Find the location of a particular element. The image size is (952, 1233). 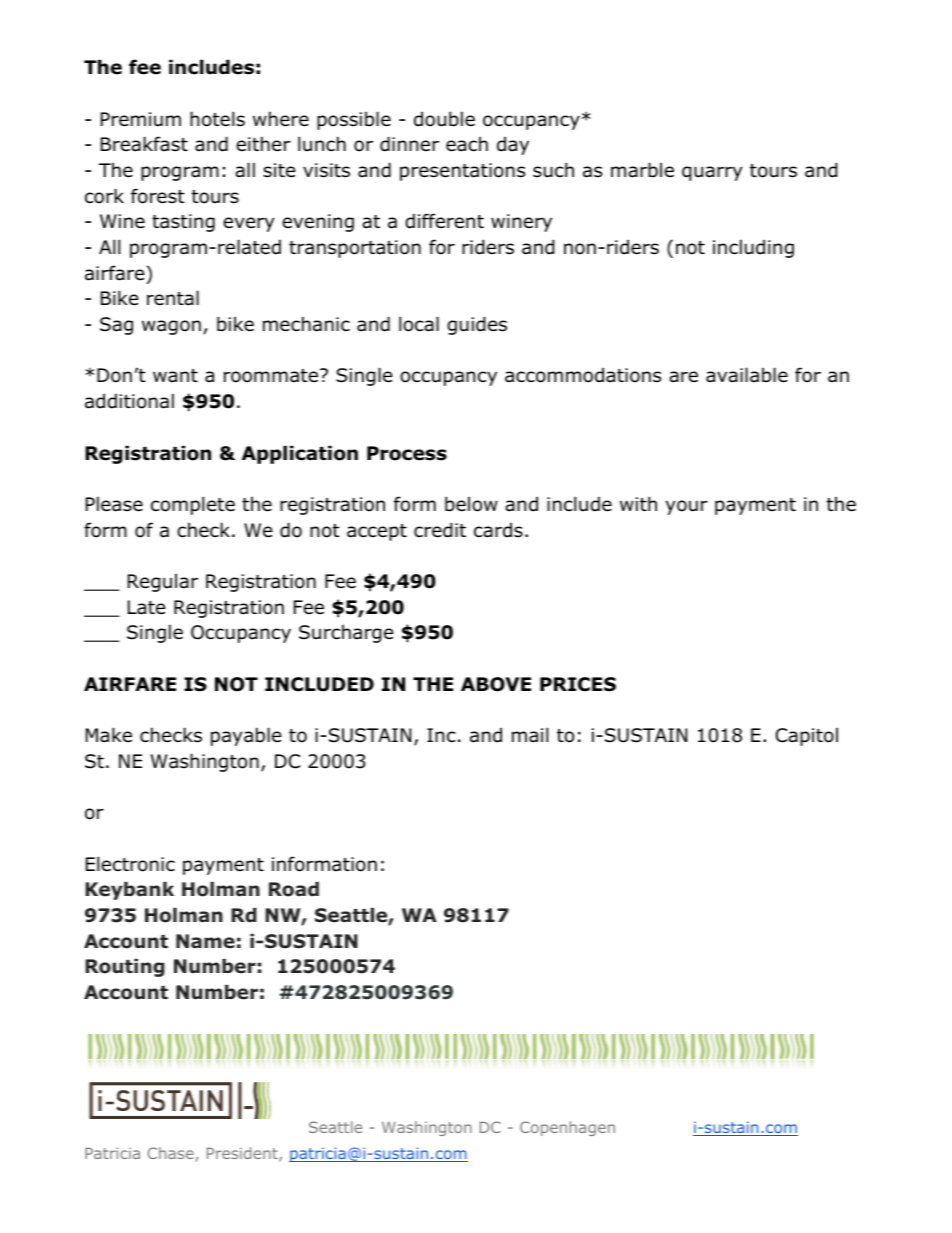

want is located at coordinates (175, 376).
